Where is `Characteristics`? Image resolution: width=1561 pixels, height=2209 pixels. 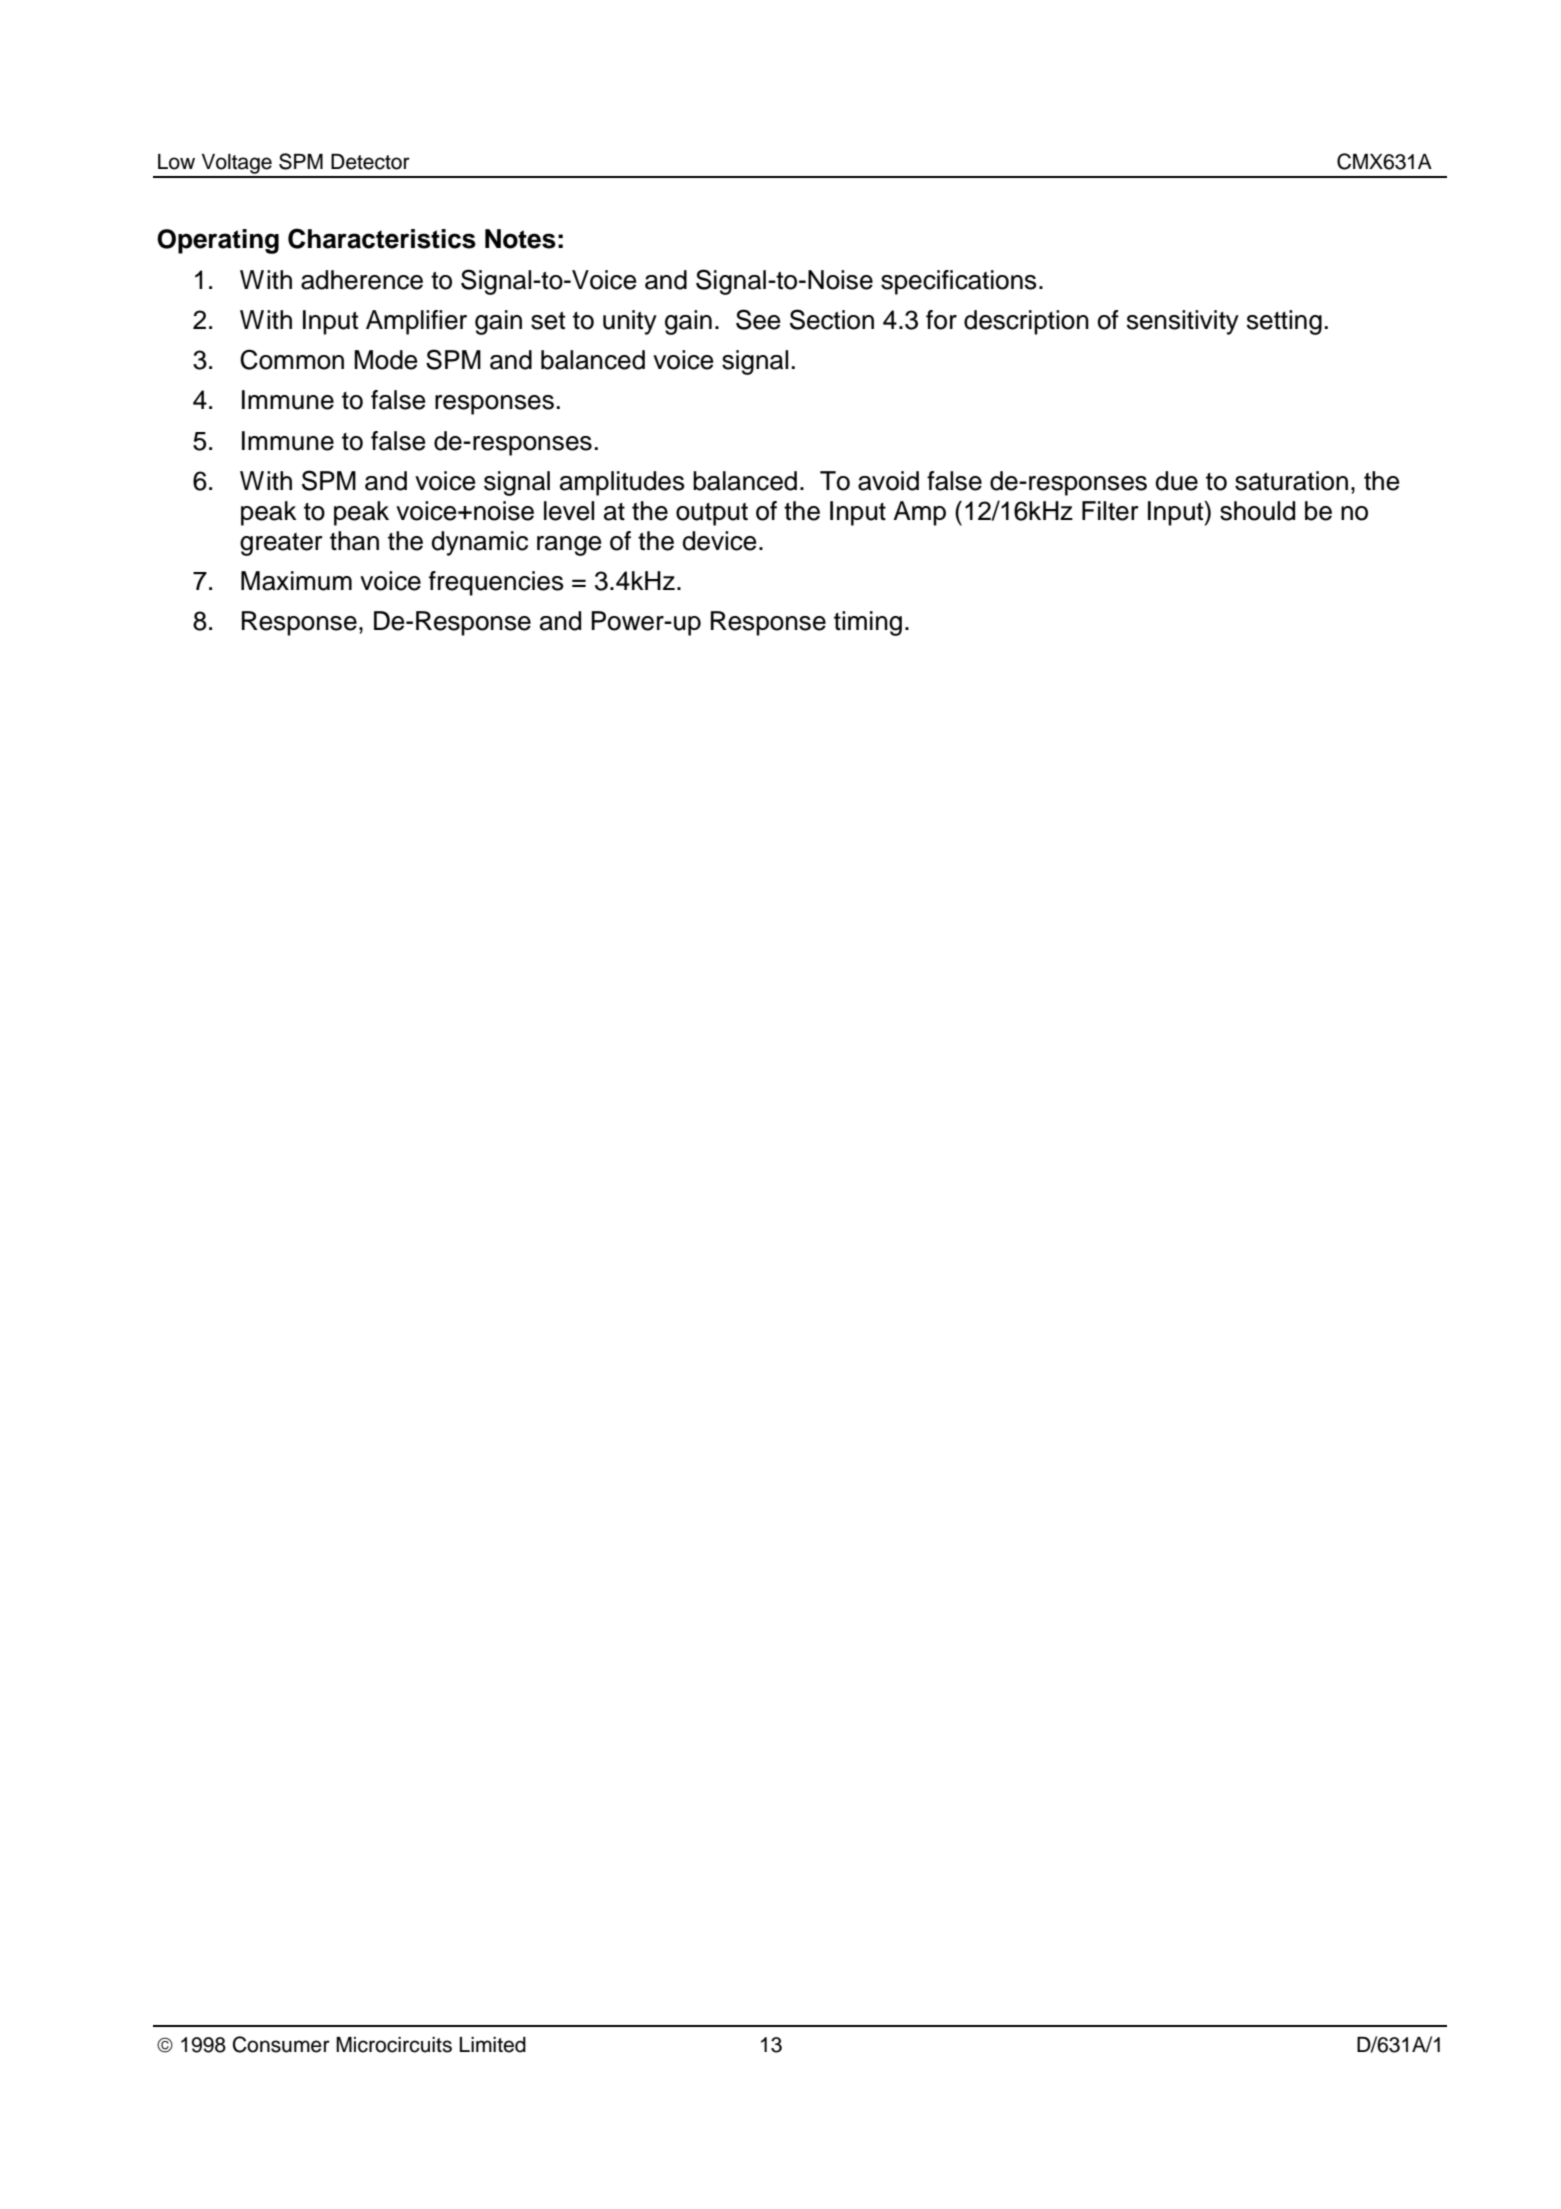 Characteristics is located at coordinates (382, 238).
